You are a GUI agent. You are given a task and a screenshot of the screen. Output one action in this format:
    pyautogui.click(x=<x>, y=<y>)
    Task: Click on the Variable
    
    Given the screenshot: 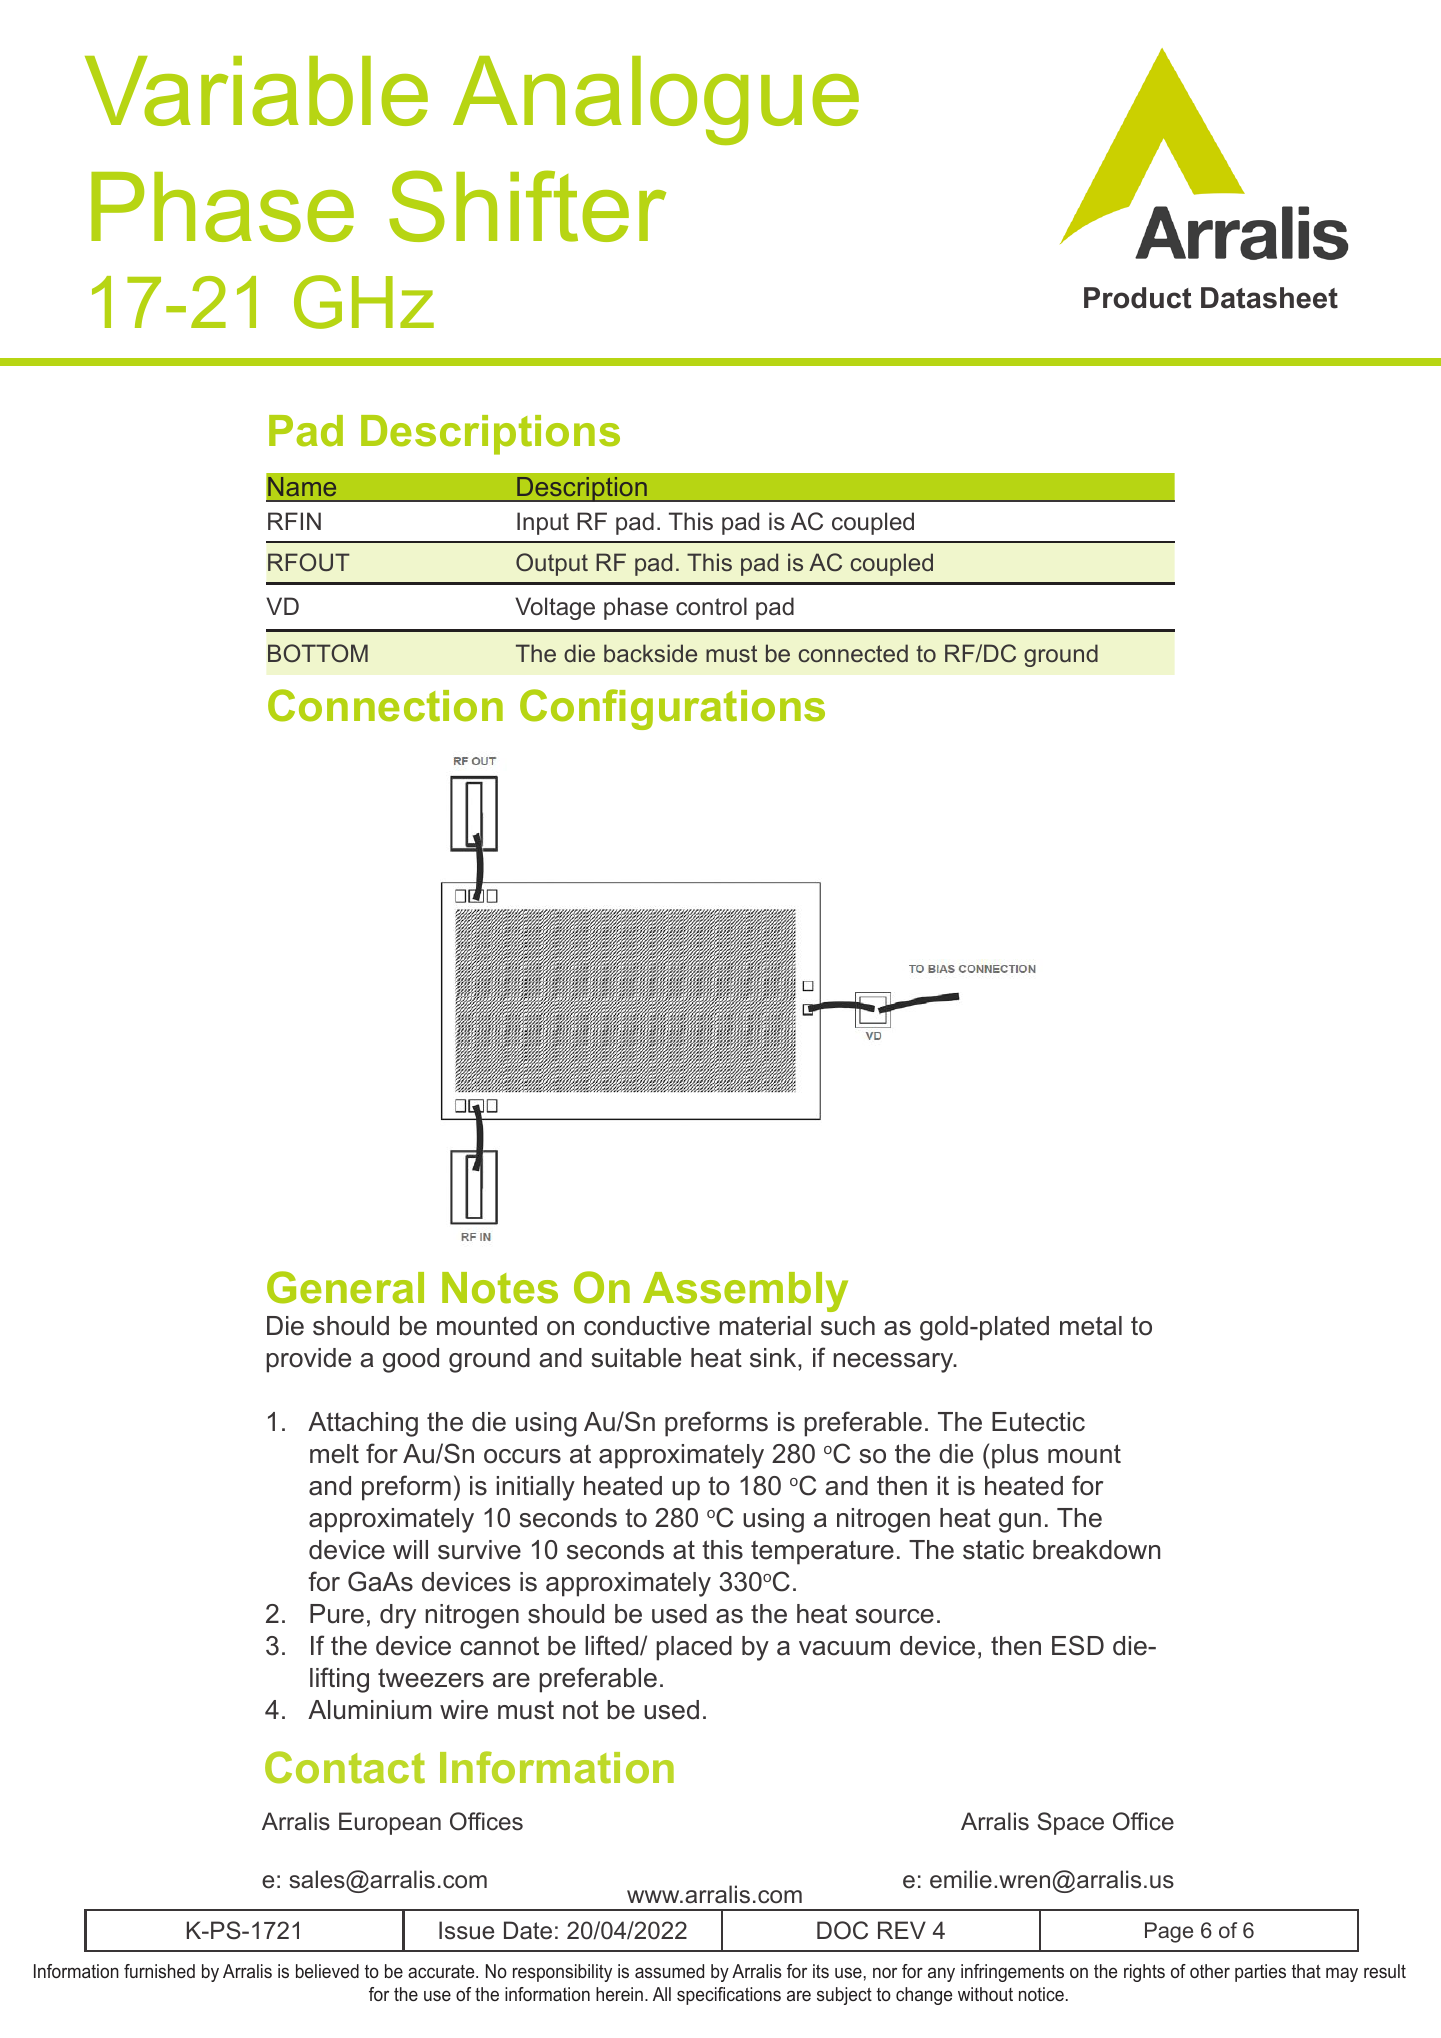 What is the action you would take?
    pyautogui.click(x=256, y=91)
